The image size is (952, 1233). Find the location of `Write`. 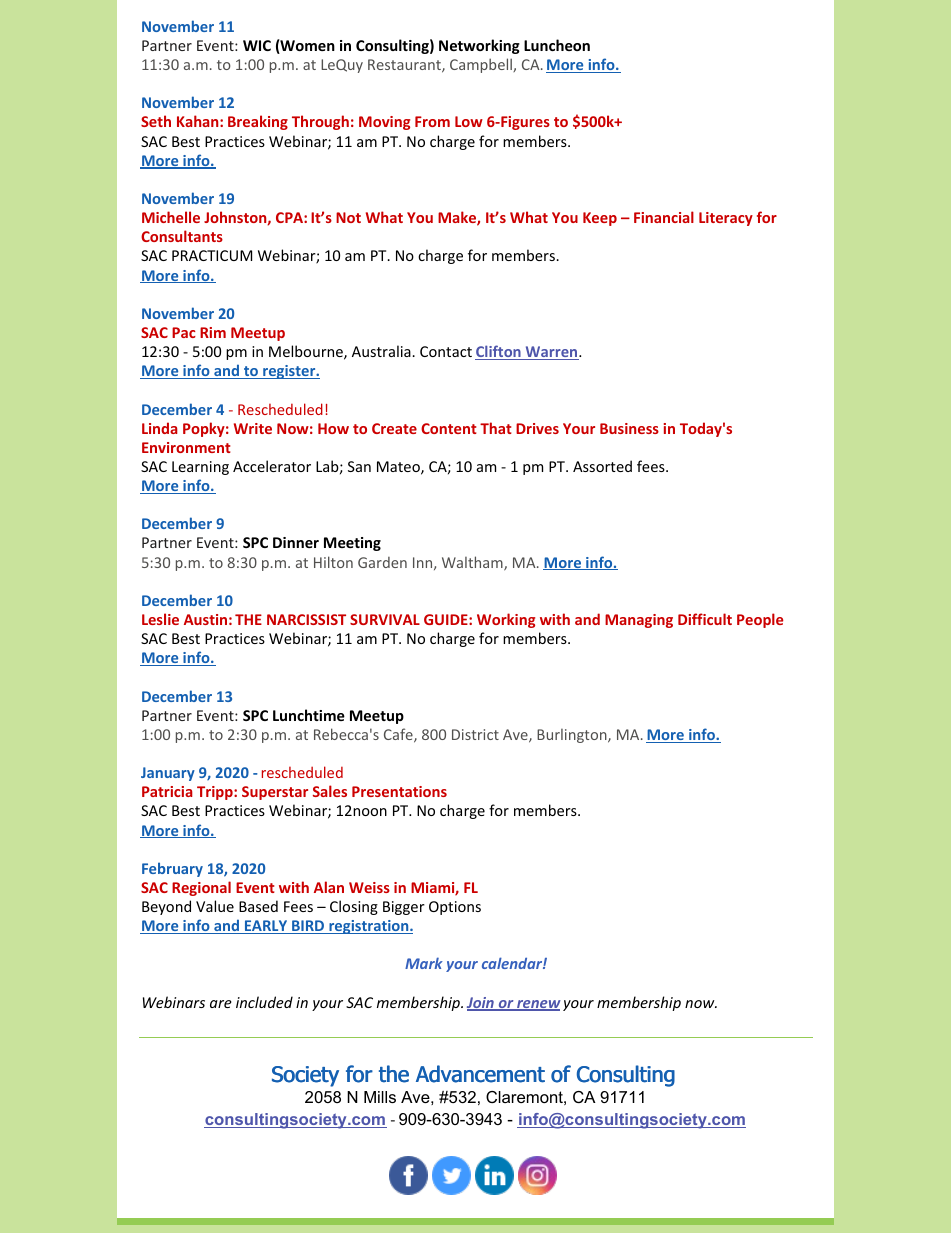

Write is located at coordinates (253, 428).
